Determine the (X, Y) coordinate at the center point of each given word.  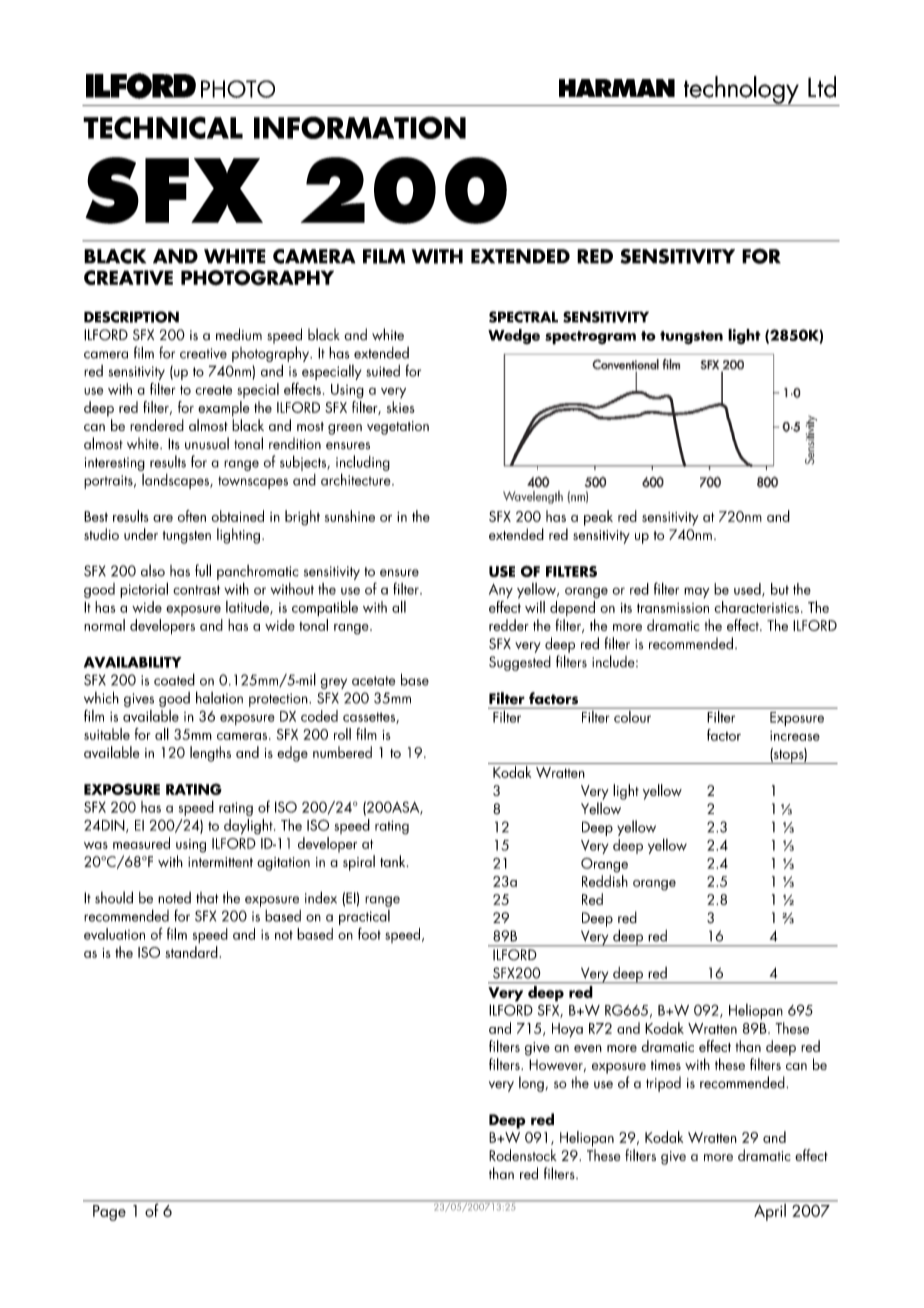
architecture (357, 479)
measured (141, 843)
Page (109, 1213)
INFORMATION (360, 127)
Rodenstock (523, 1155)
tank (394, 861)
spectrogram (590, 338)
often (192, 516)
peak (598, 518)
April (770, 1211)
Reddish (605, 881)
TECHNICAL (163, 127)
